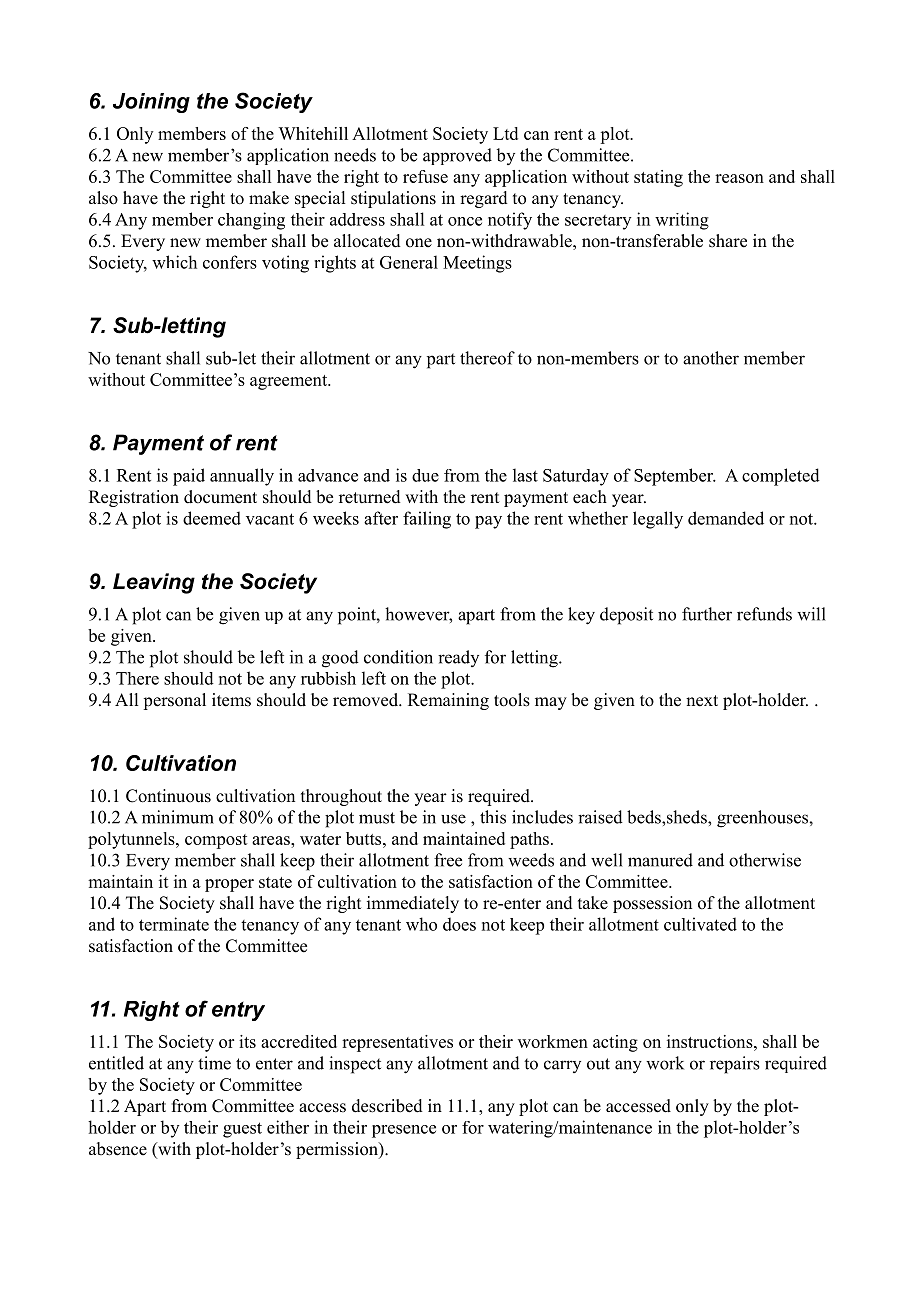 Image resolution: width=924 pixels, height=1308 pixels. Describe the element at coordinates (448, 860) in the screenshot. I see `free` at that location.
